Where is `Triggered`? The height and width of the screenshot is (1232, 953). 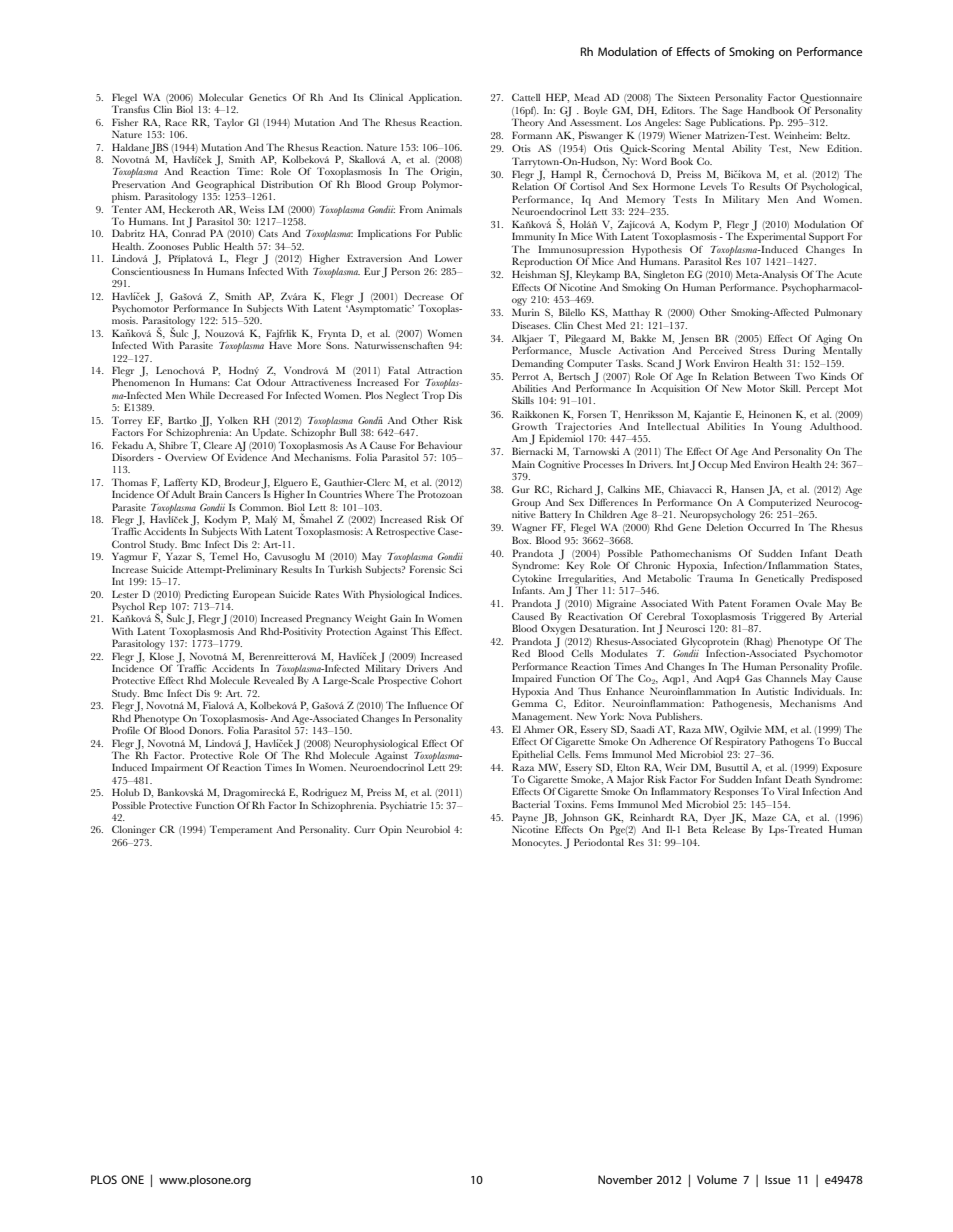
Triggered is located at coordinates (783, 617).
